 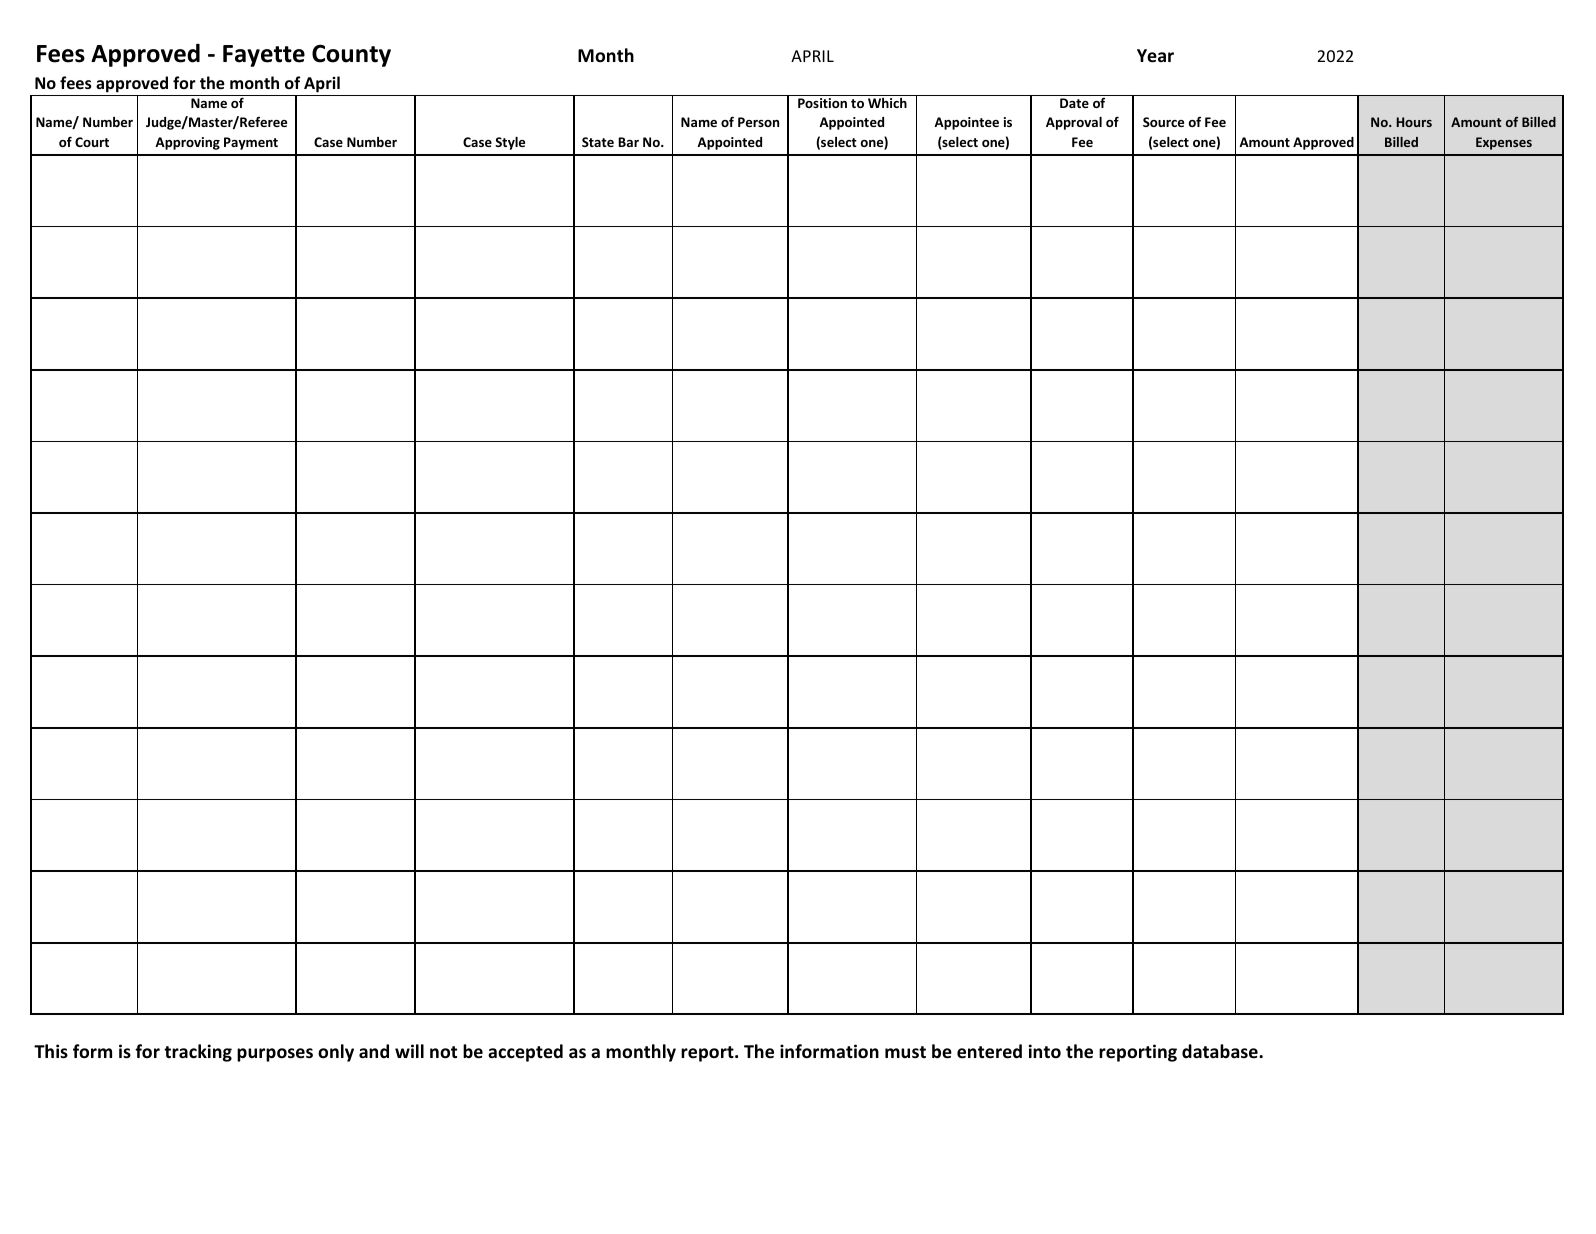 I want to click on Position, so click(x=822, y=103).
